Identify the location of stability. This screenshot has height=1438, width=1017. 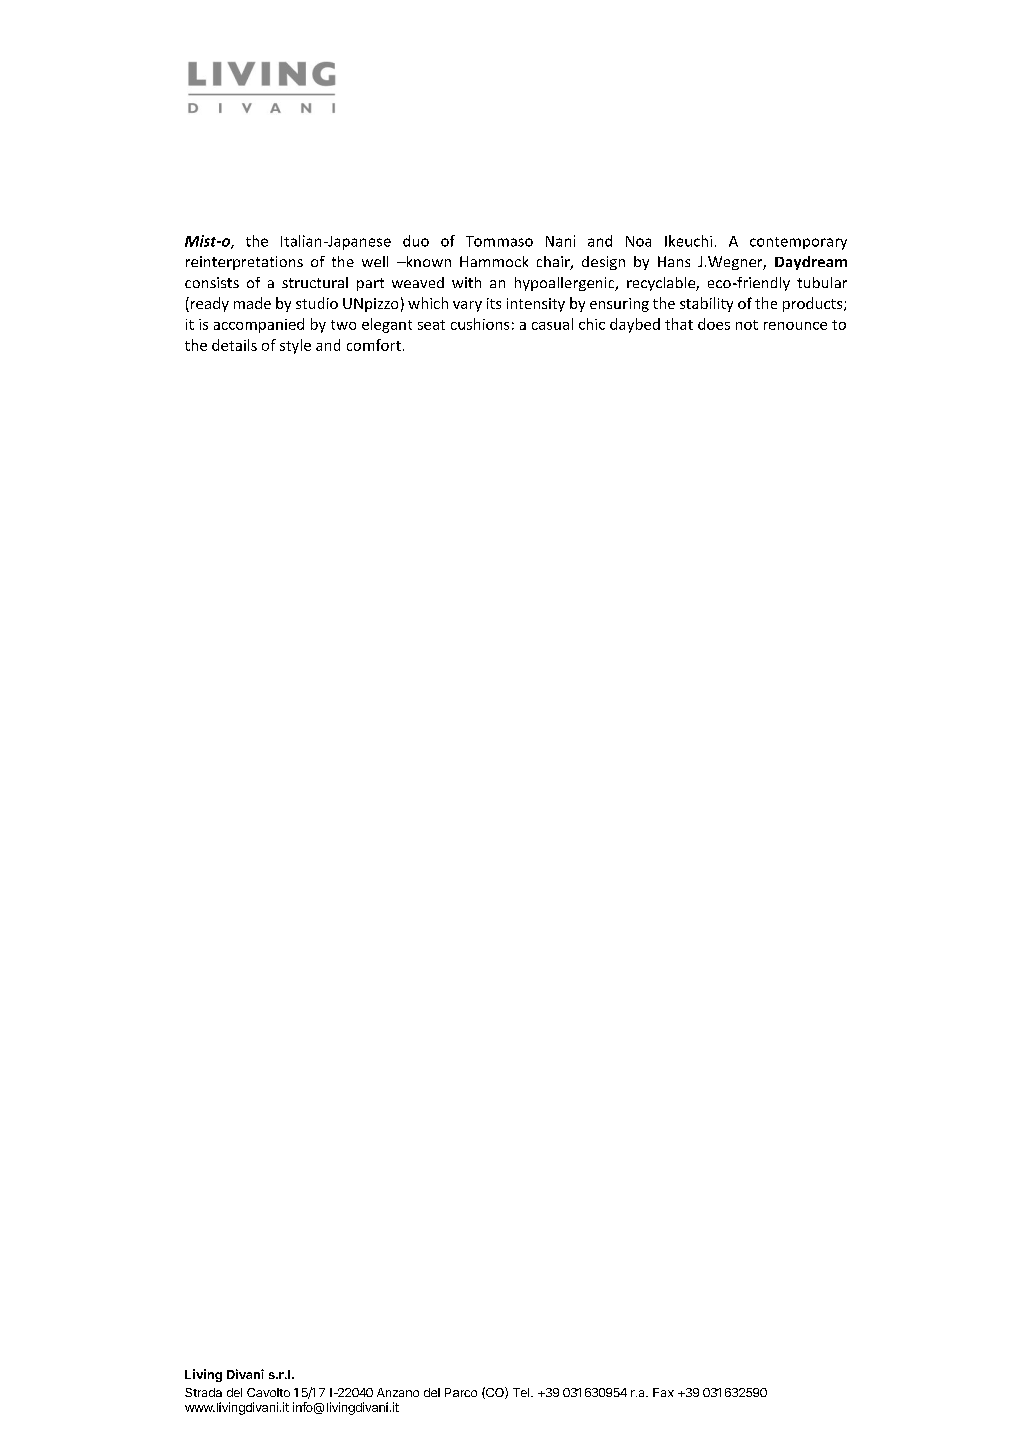
(706, 304).
